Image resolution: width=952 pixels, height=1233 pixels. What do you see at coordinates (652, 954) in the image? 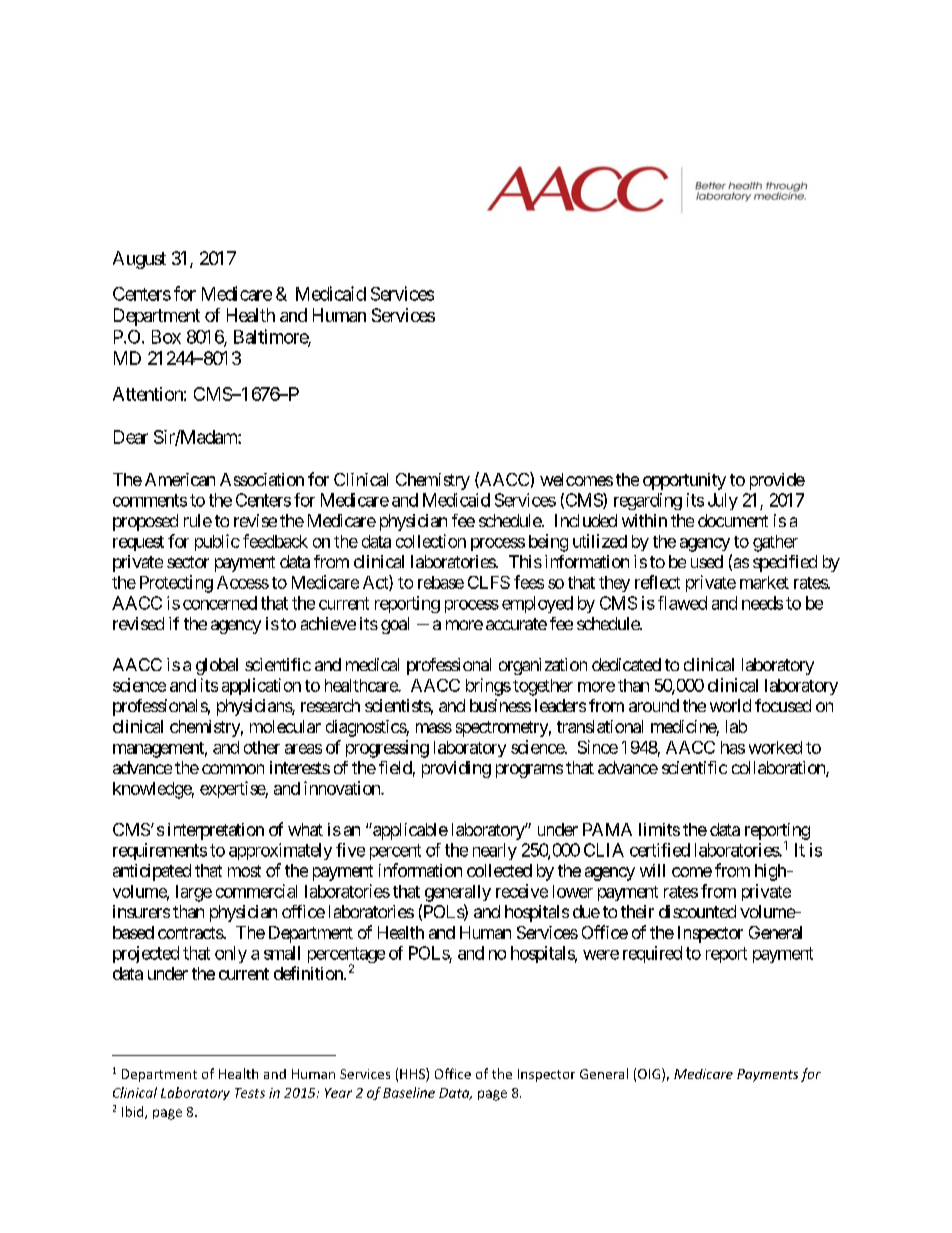
I see `required` at bounding box center [652, 954].
